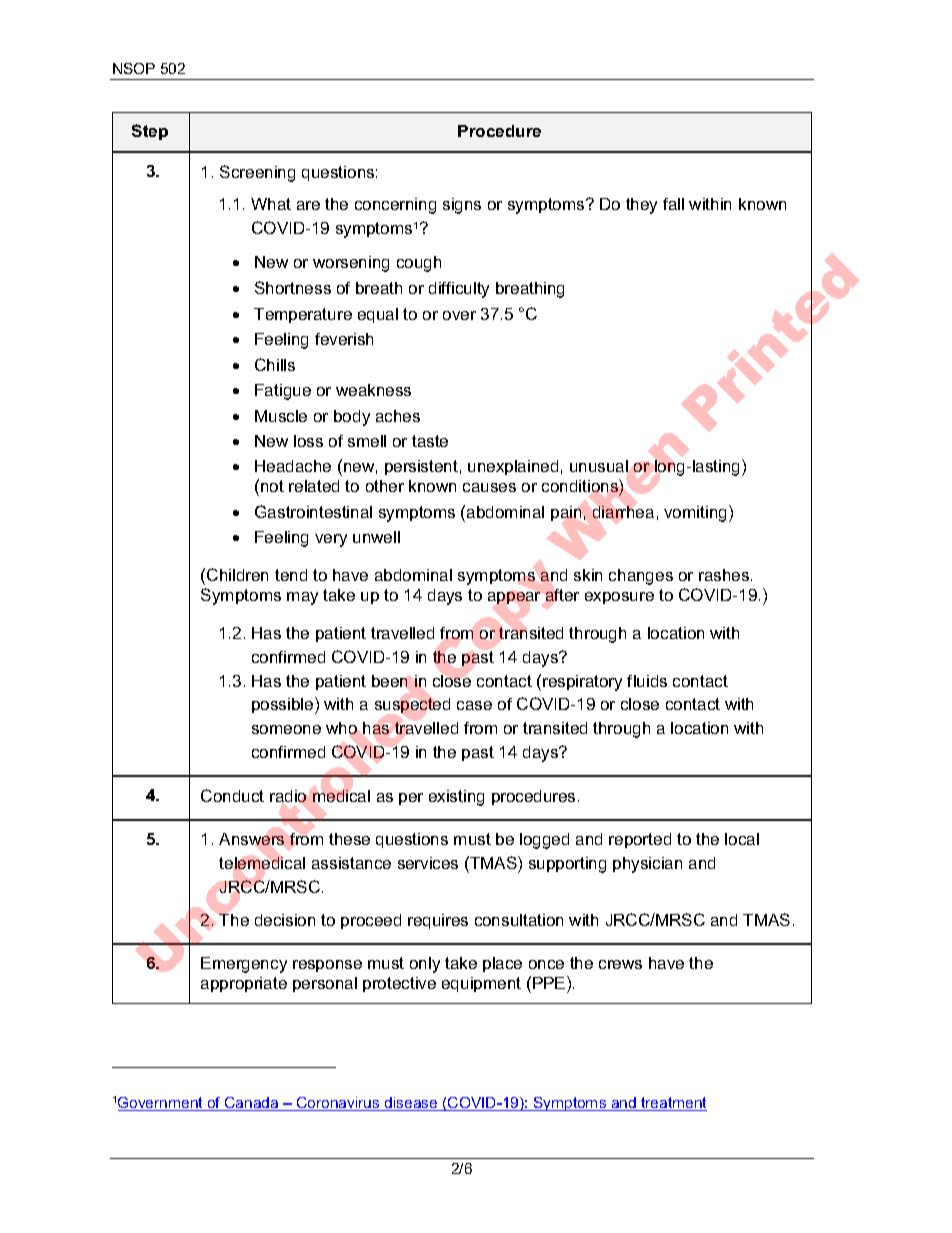  What do you see at coordinates (647, 865) in the screenshot?
I see `physician` at bounding box center [647, 865].
